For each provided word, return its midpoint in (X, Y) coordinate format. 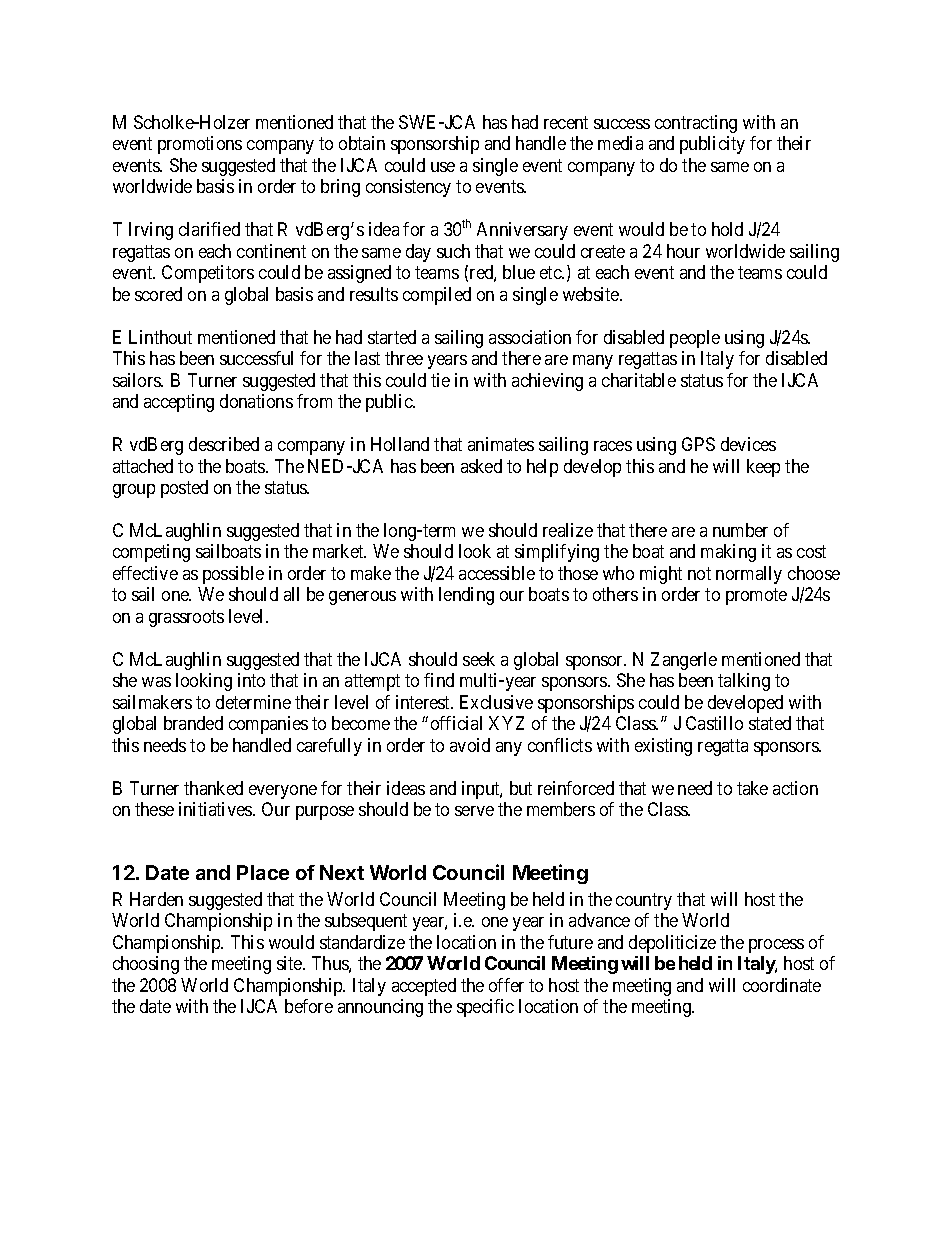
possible (233, 575)
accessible (497, 573)
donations (256, 401)
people (695, 339)
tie (440, 380)
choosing (146, 965)
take (752, 788)
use (443, 167)
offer (506, 985)
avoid (470, 745)
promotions (200, 145)
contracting (696, 124)
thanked (213, 788)
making (728, 553)
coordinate (782, 985)
